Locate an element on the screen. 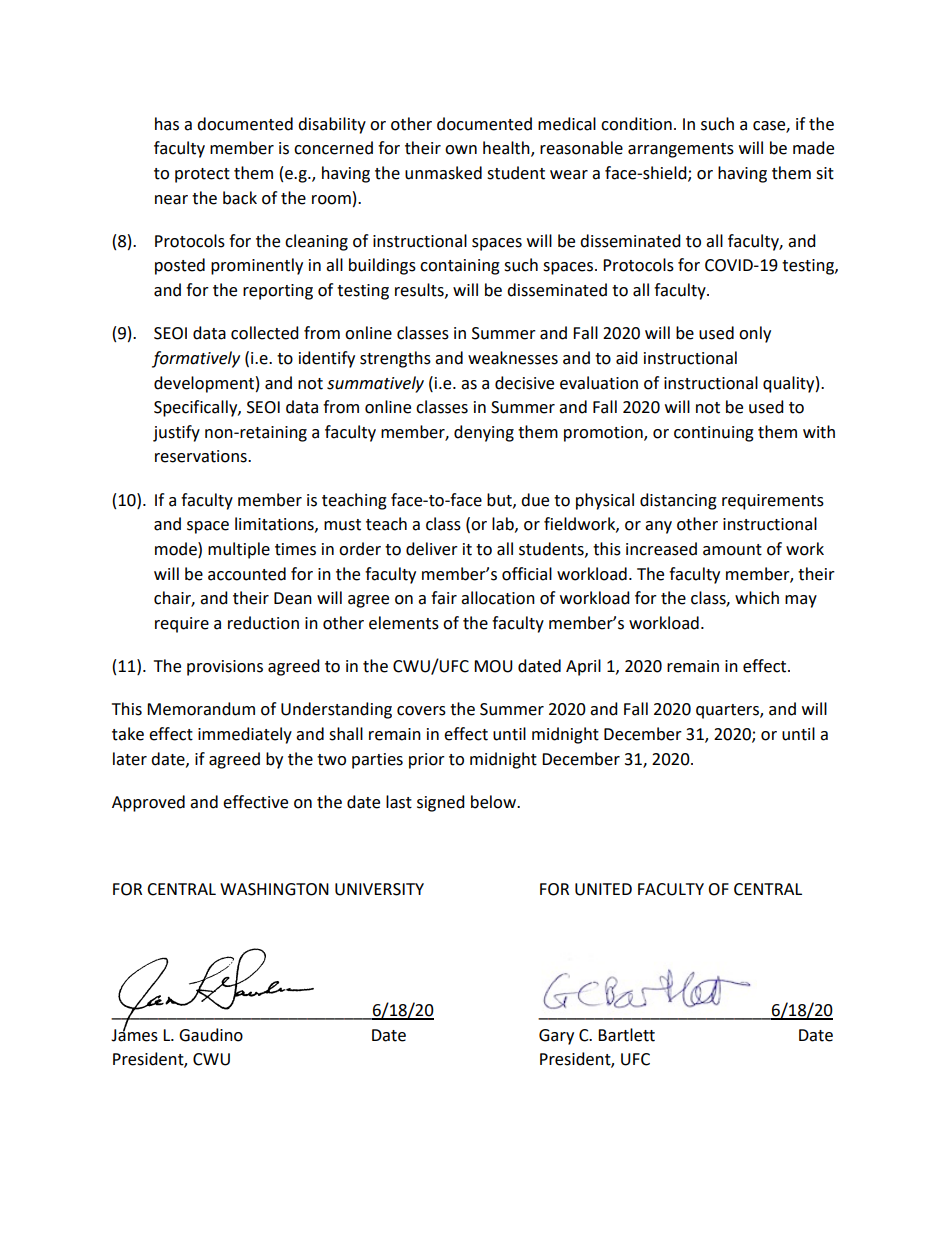 Image resolution: width=952 pixels, height=1233 pixels. protect is located at coordinates (202, 175).
